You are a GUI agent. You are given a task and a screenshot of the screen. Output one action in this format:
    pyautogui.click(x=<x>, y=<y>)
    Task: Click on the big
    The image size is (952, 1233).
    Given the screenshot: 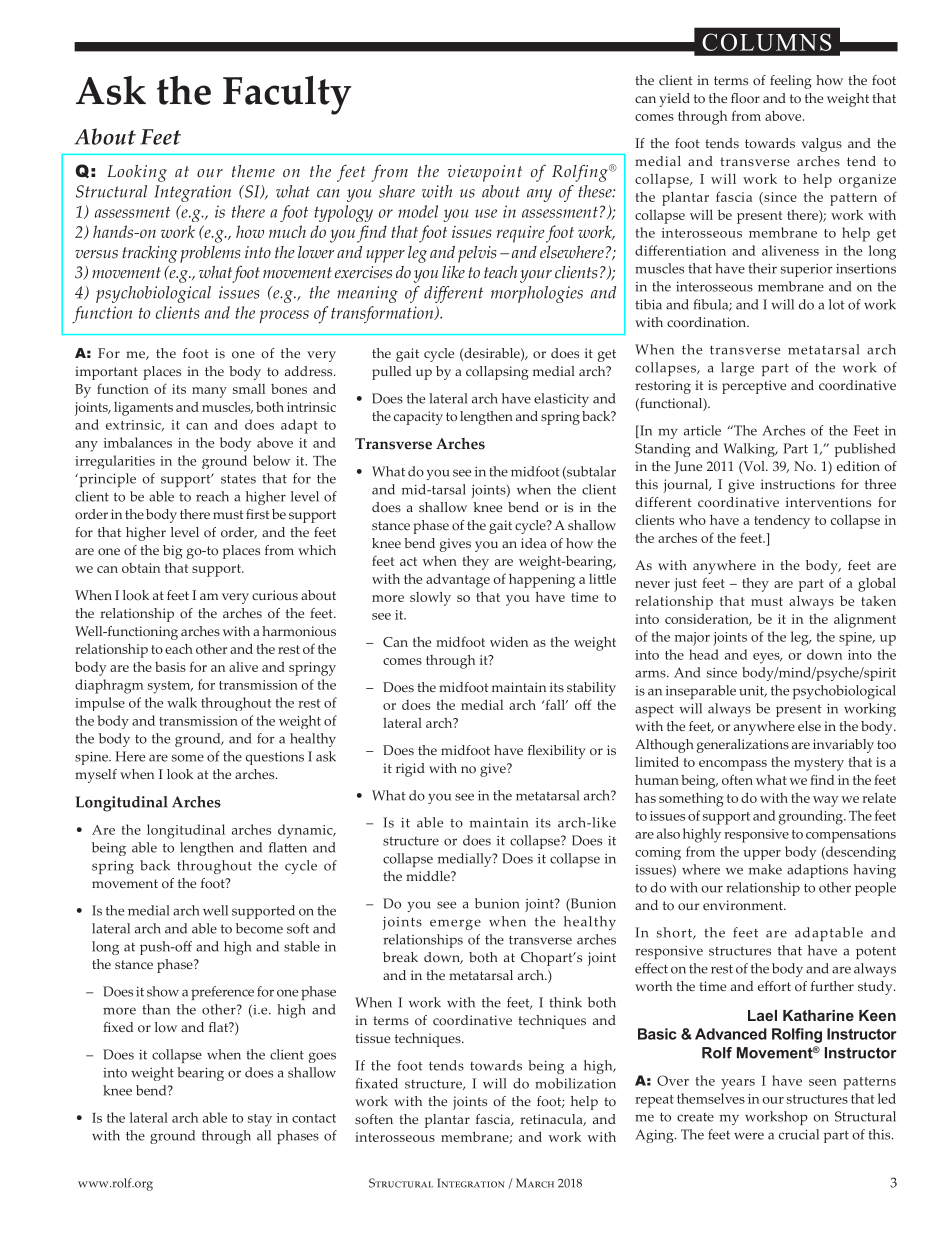 What is the action you would take?
    pyautogui.click(x=173, y=552)
